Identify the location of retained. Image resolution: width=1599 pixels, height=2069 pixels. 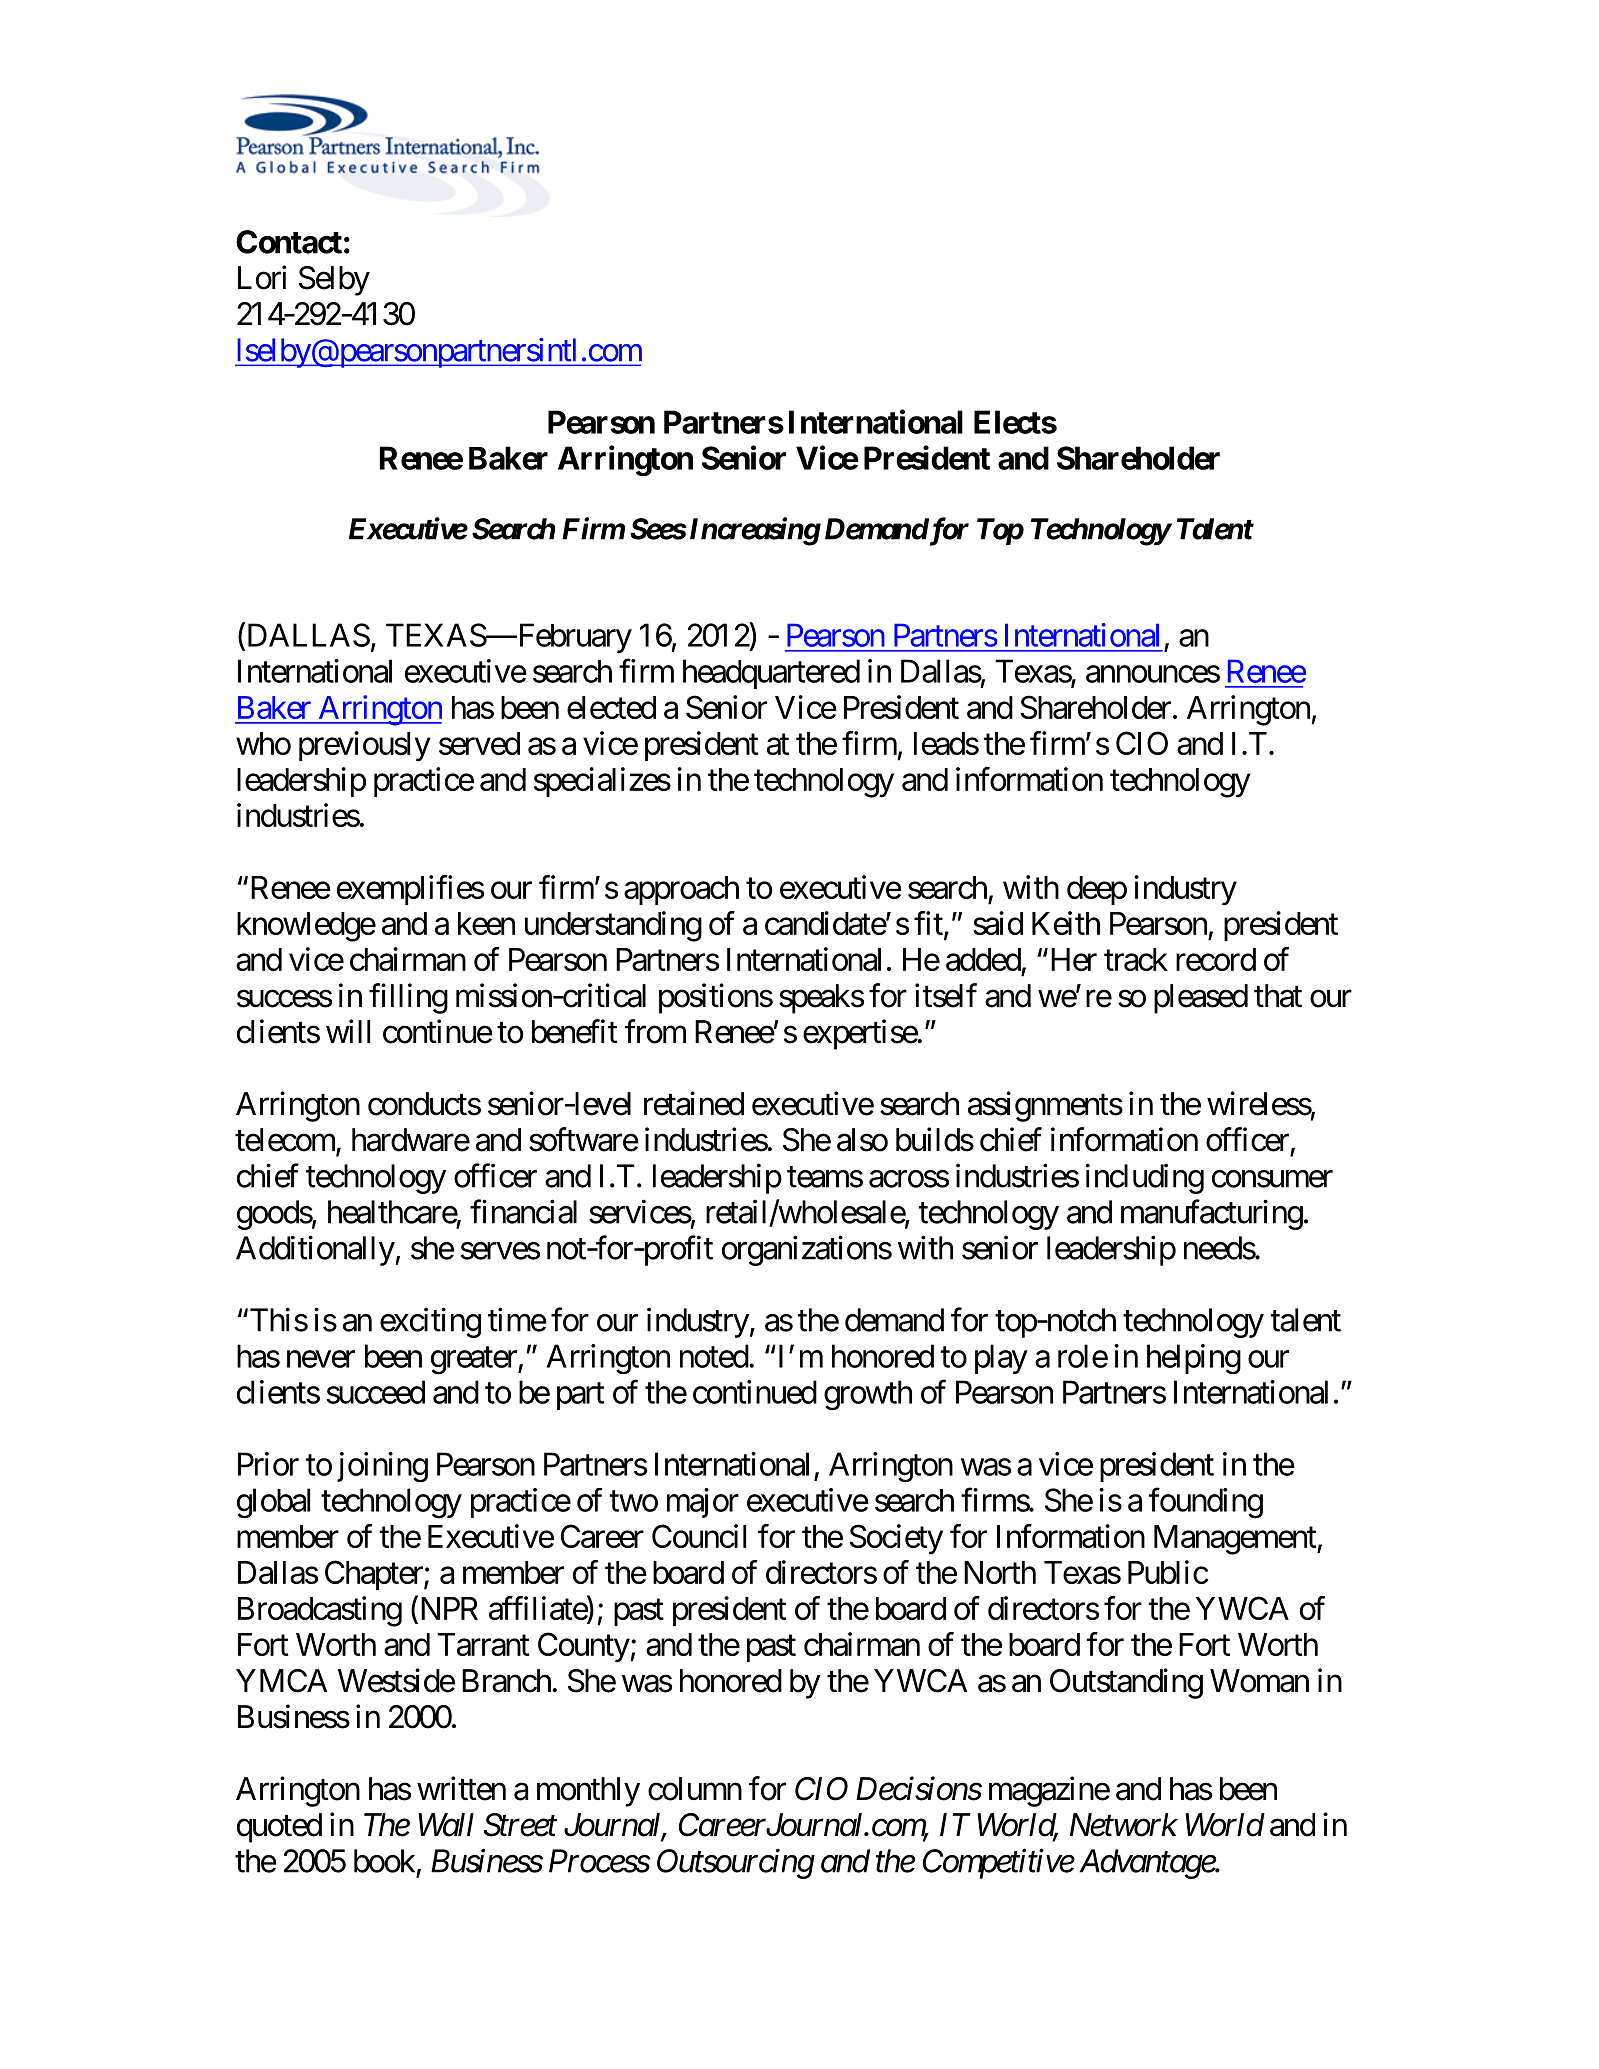
(694, 1103).
